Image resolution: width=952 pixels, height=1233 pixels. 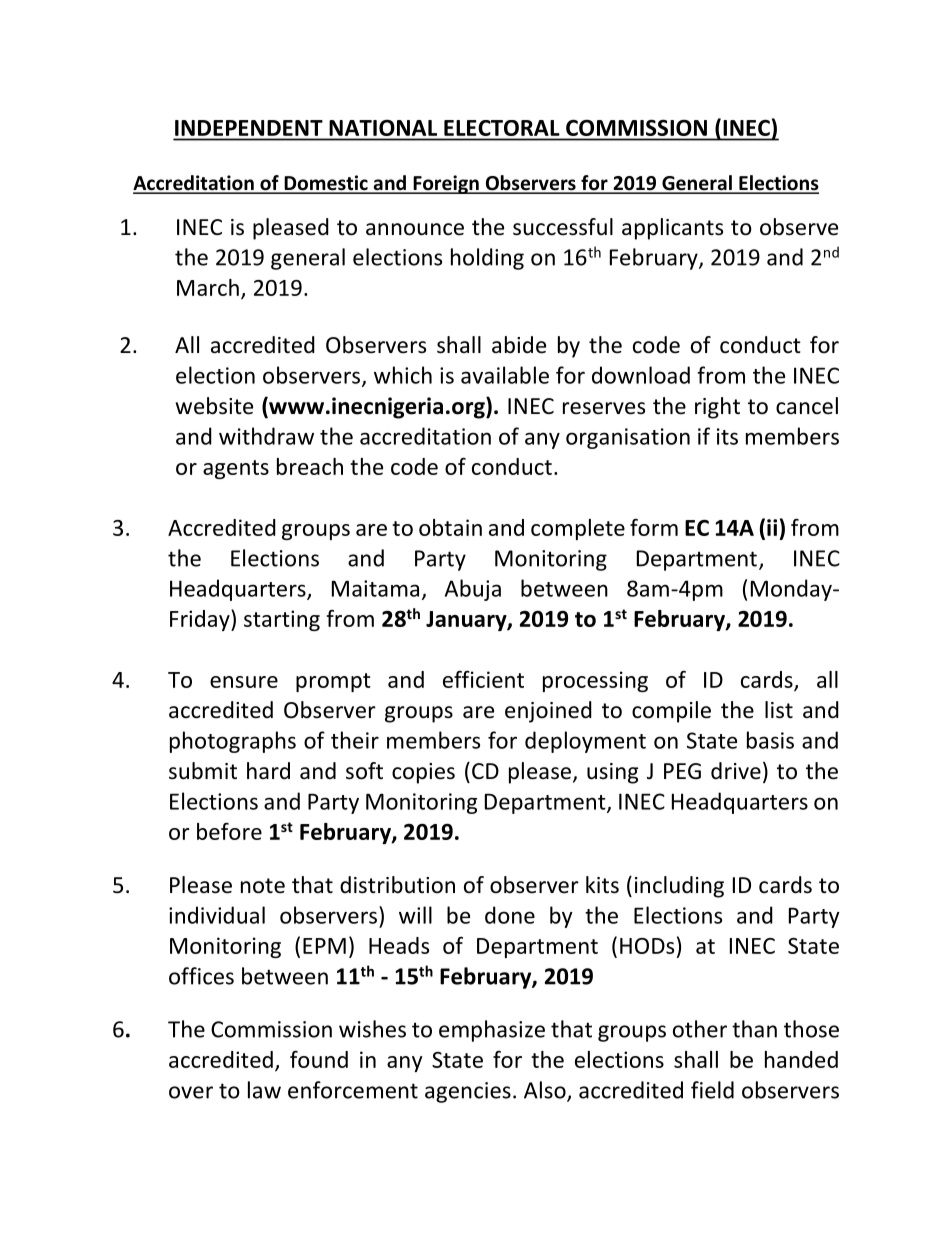 I want to click on ELECTORAL, so click(x=501, y=128).
